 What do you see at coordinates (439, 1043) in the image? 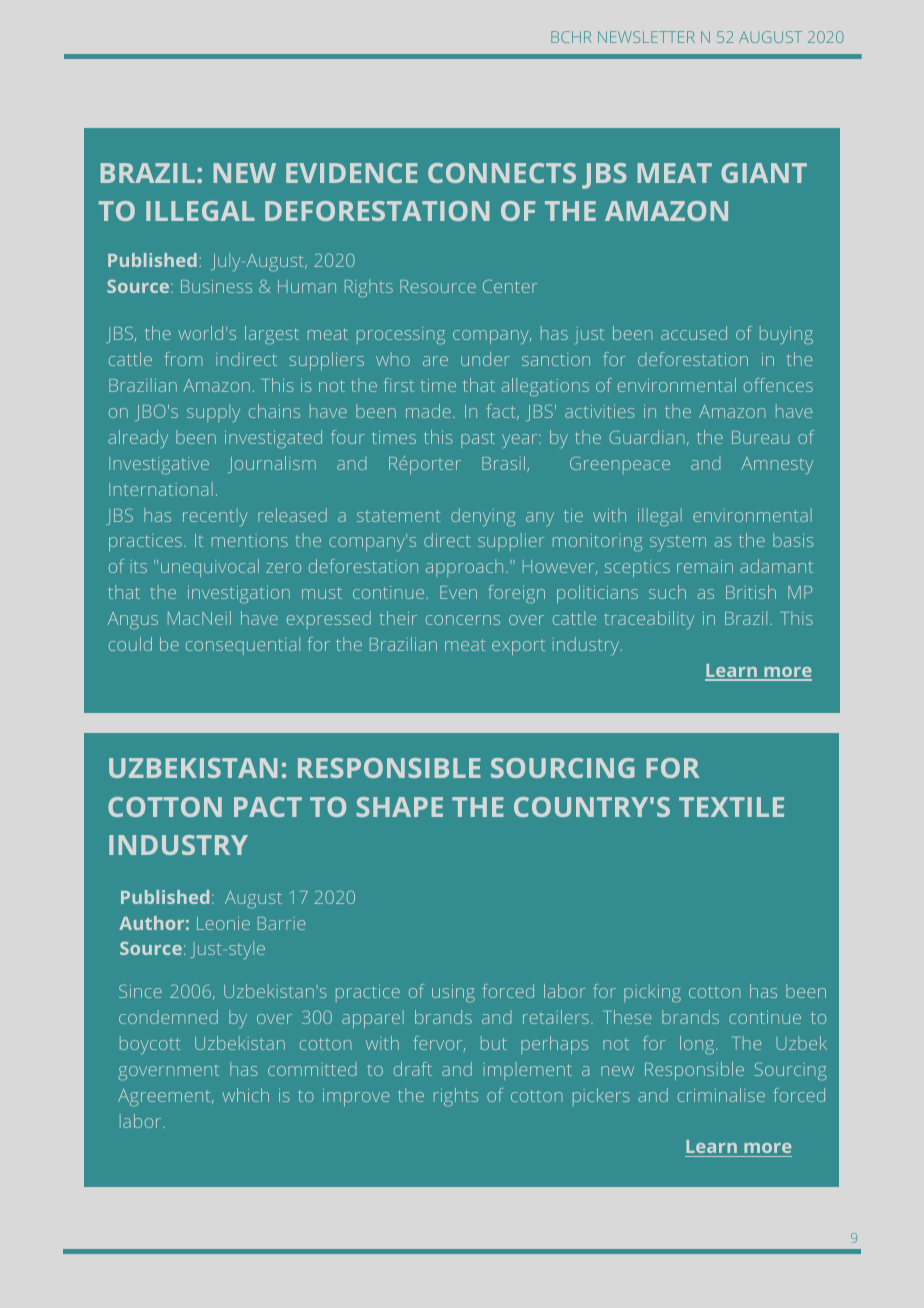
I see `fervor` at bounding box center [439, 1043].
